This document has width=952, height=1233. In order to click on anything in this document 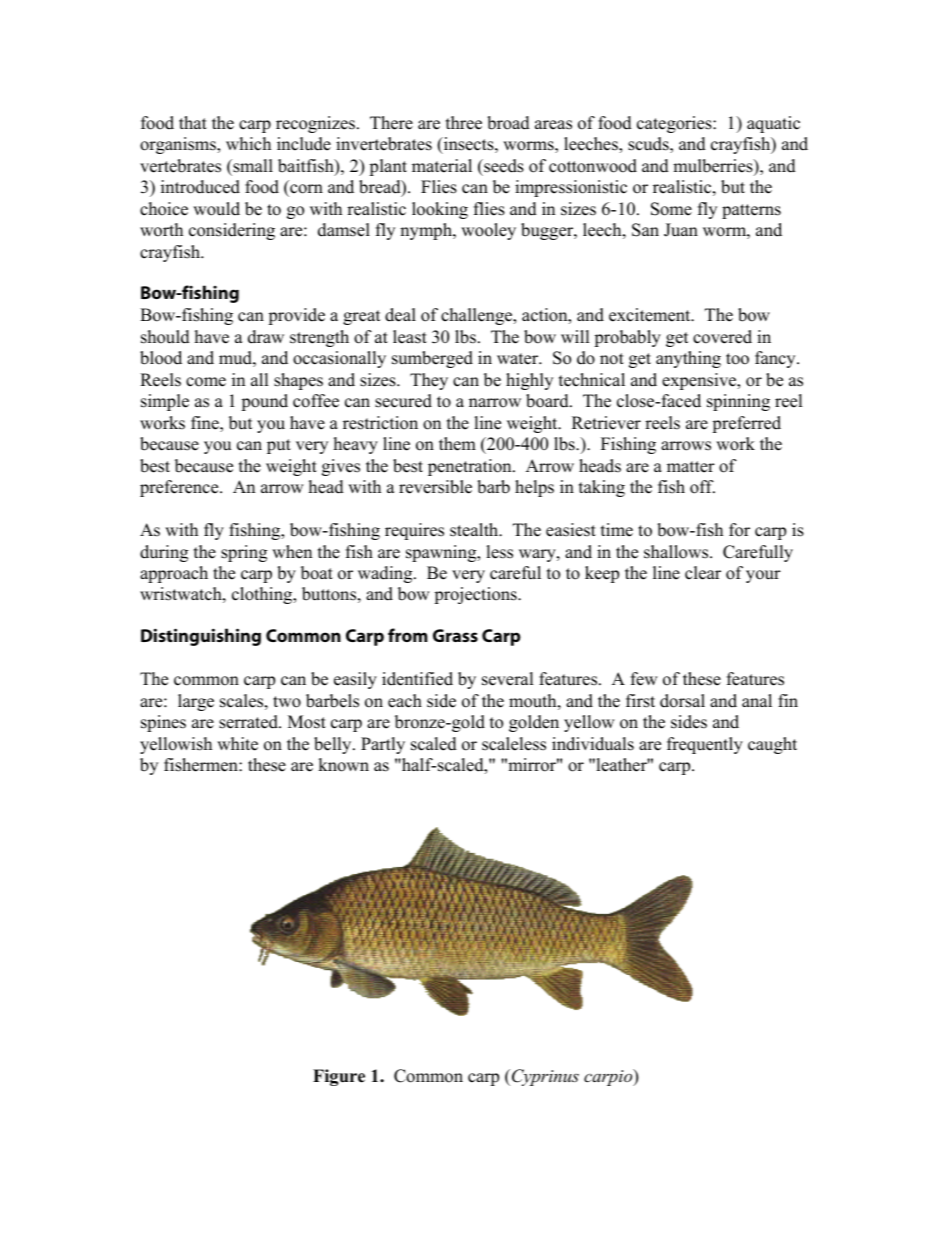, I will do `click(688, 359)`.
